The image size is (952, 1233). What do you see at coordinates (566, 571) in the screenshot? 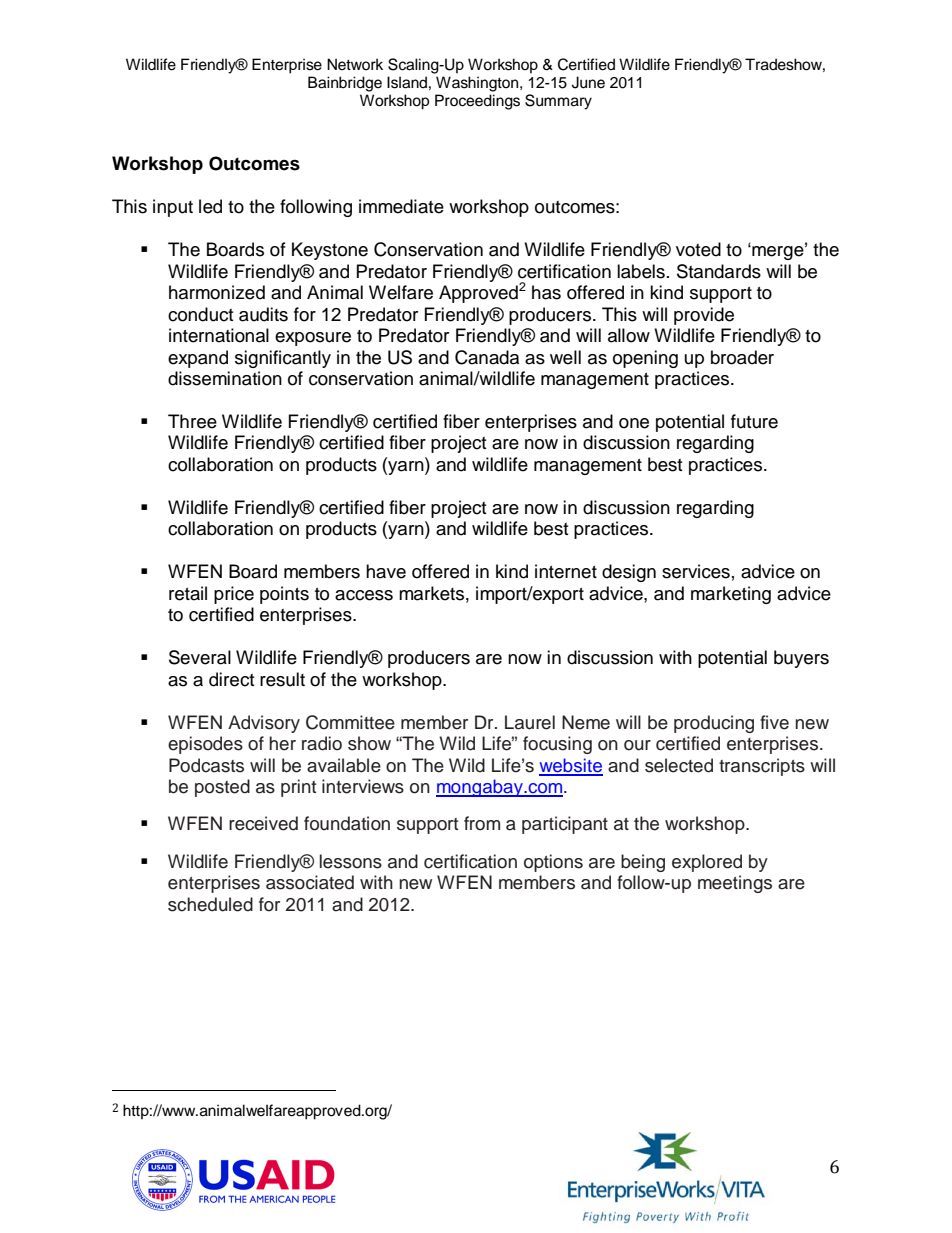
I see `internet` at bounding box center [566, 571].
